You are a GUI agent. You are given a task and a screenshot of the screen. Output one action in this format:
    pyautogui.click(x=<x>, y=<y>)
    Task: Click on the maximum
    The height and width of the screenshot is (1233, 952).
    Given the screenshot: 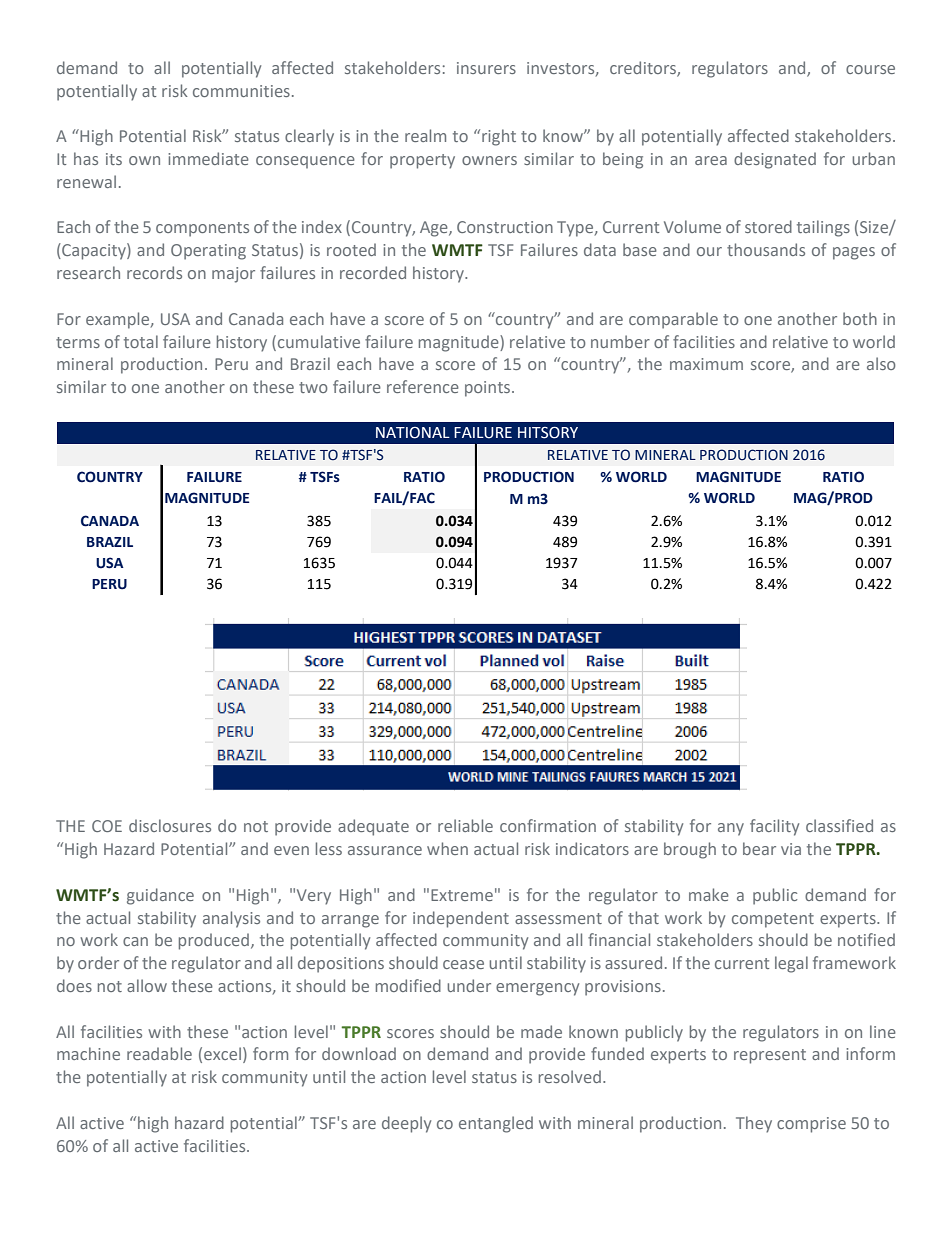 What is the action you would take?
    pyautogui.click(x=706, y=364)
